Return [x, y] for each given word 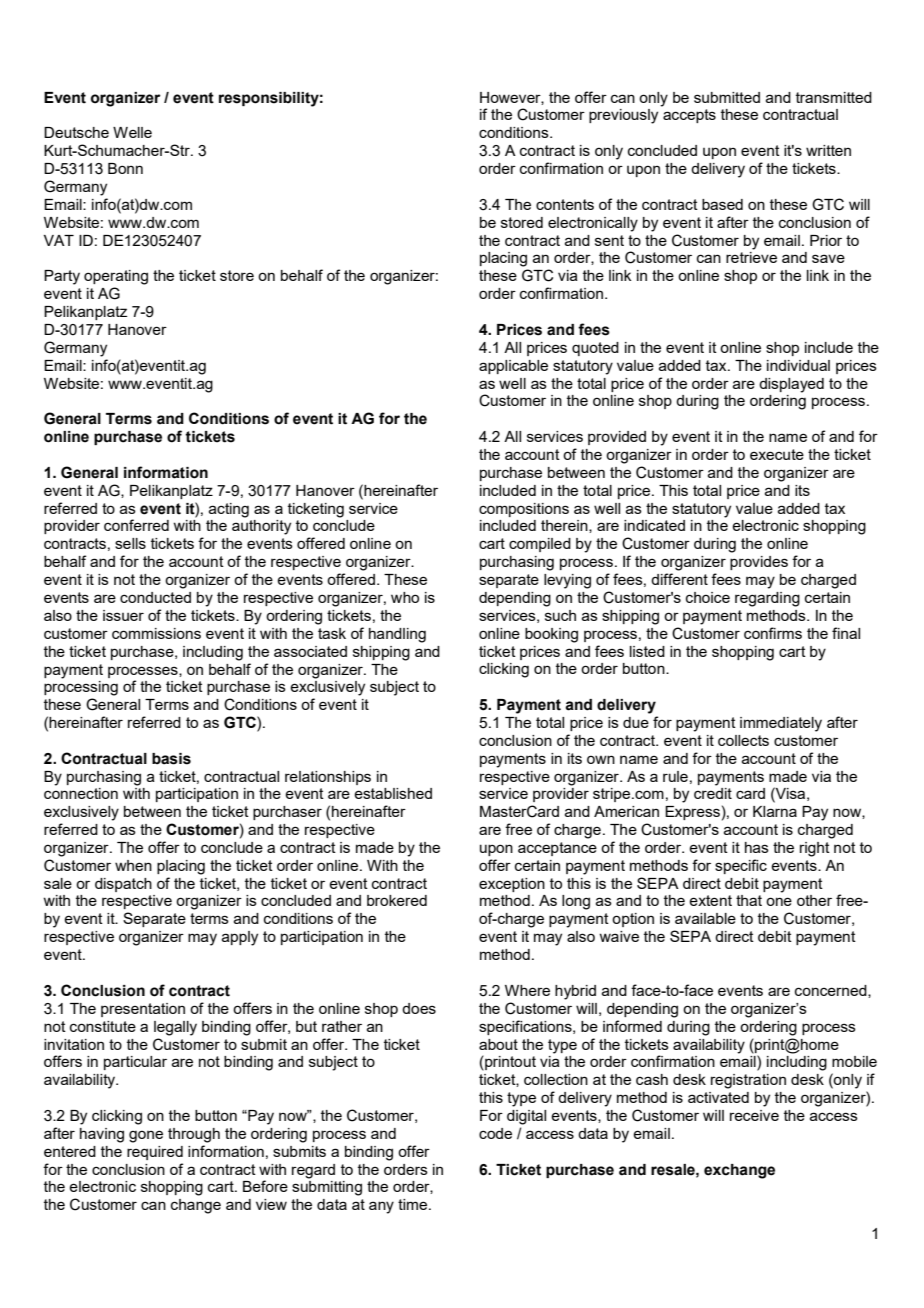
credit [713, 793]
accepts [689, 116]
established [393, 793]
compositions [524, 510]
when [133, 865]
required [155, 1153]
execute [777, 454]
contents [565, 204]
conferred [136, 525]
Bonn [125, 168]
